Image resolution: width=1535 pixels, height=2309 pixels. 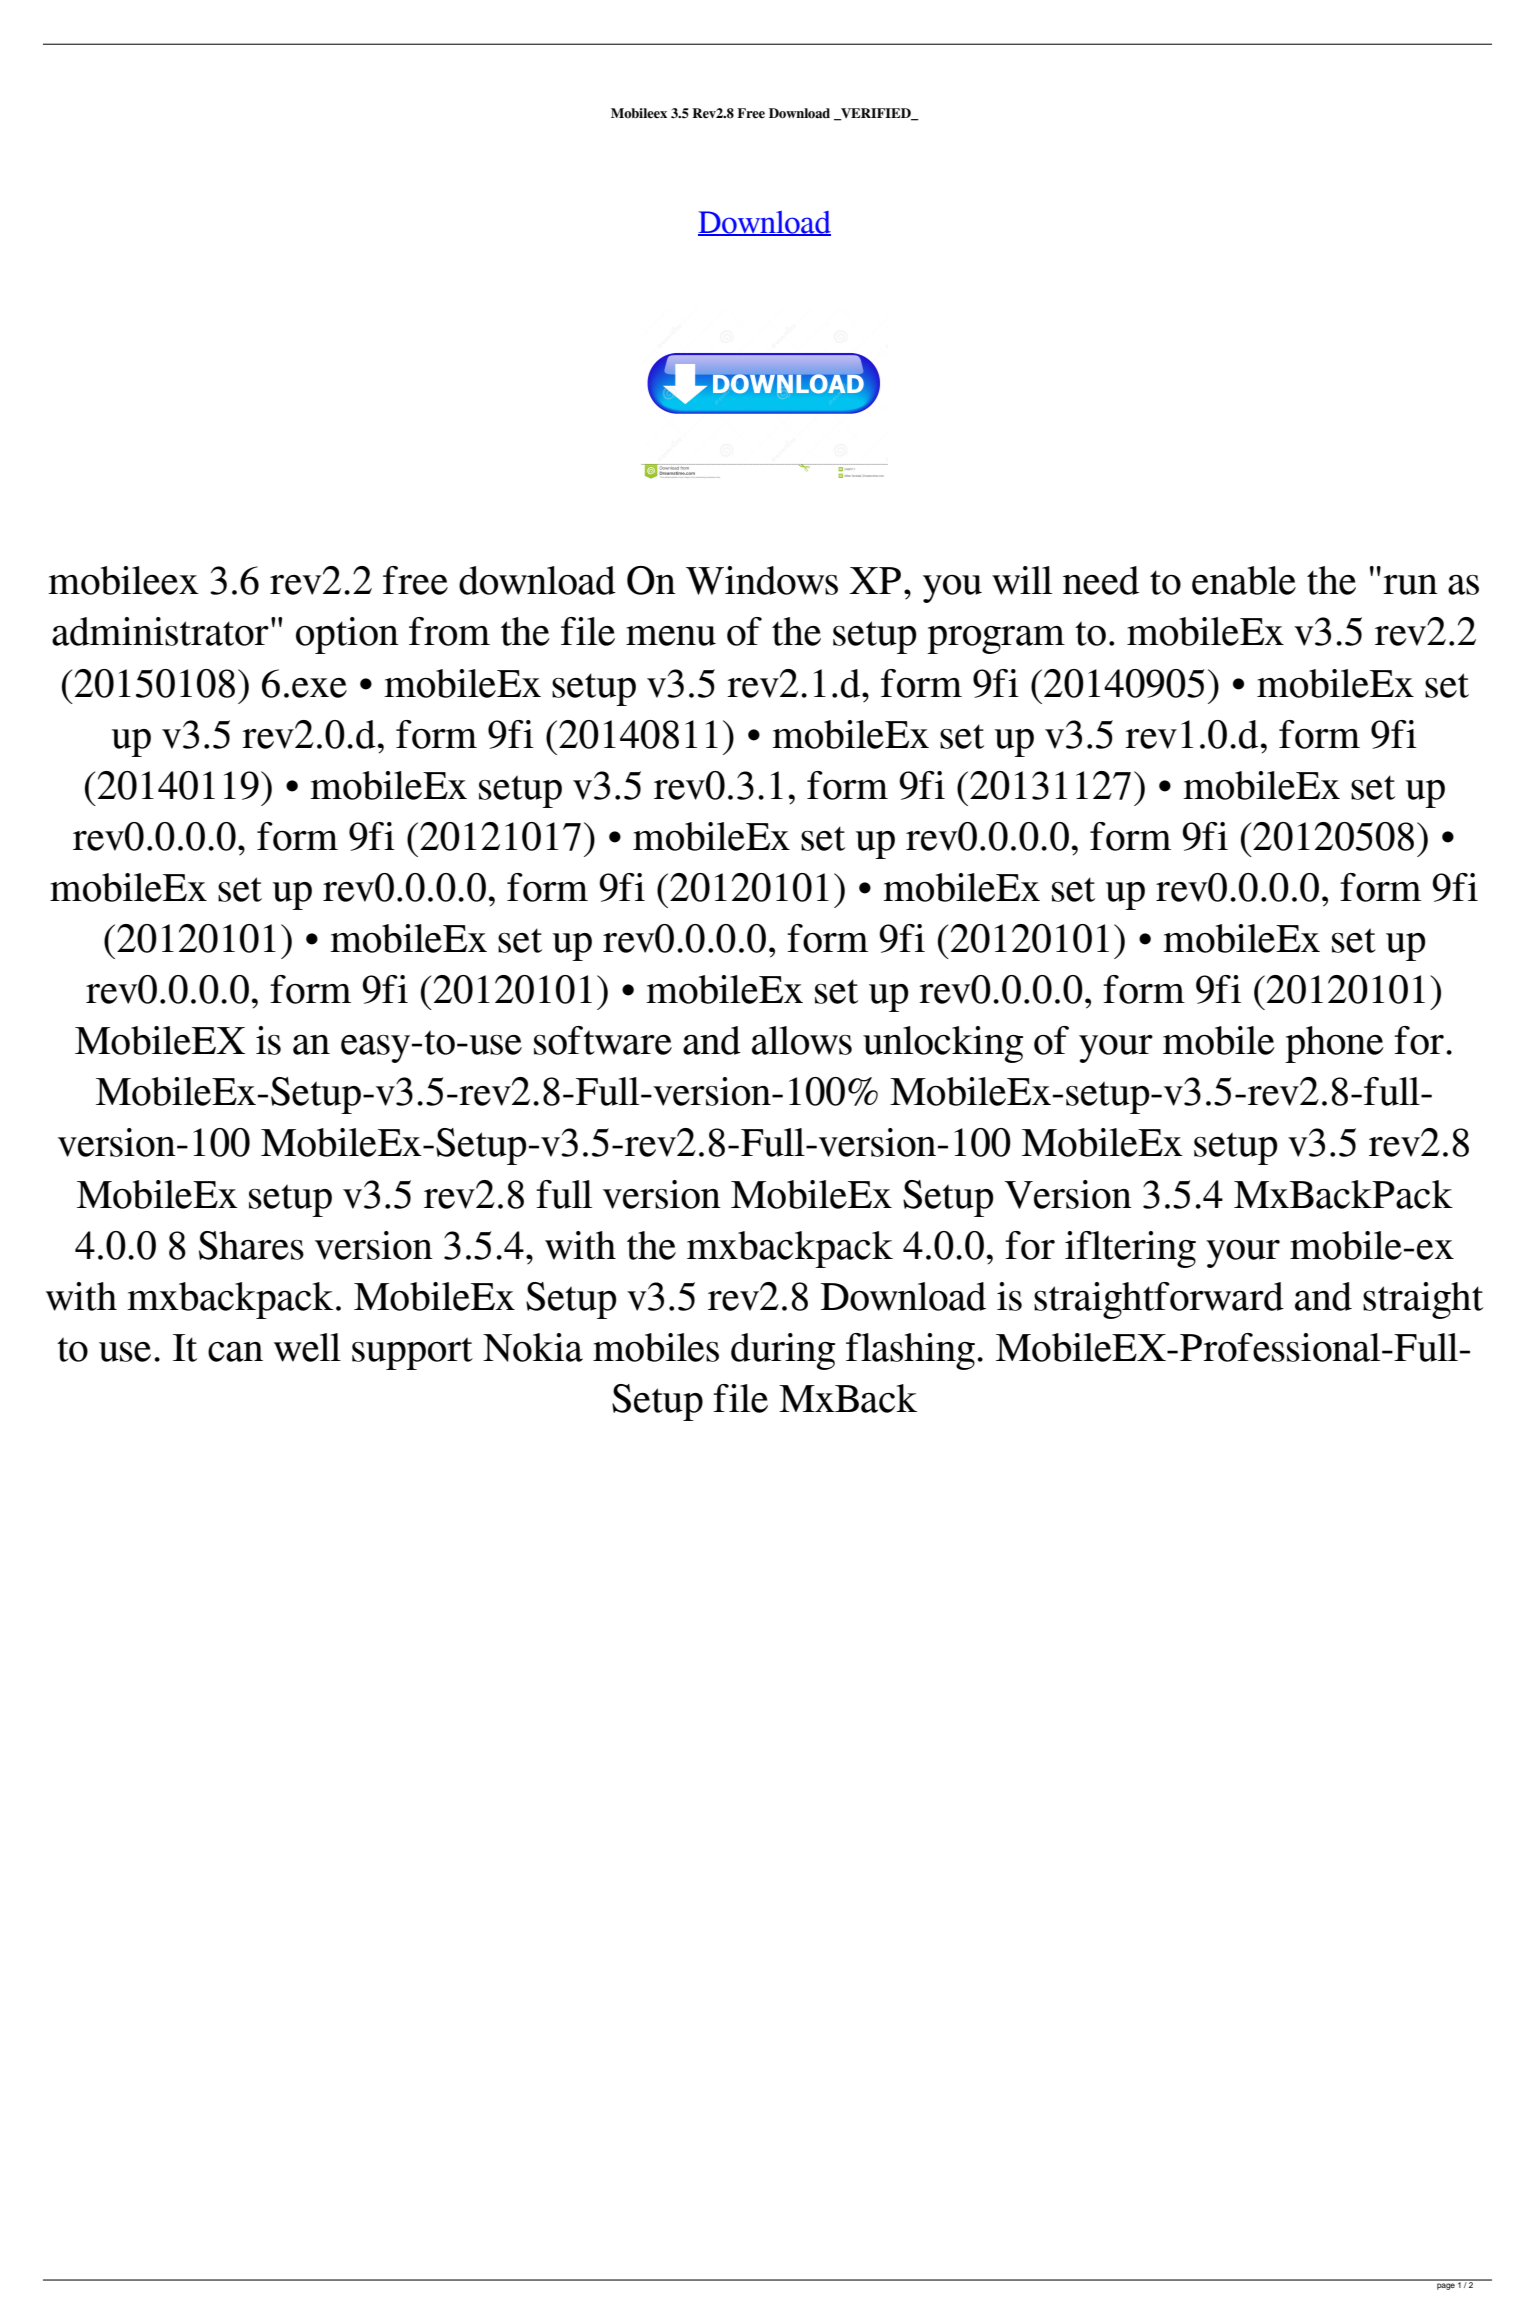 What do you see at coordinates (603, 1040) in the screenshot?
I see `software` at bounding box center [603, 1040].
